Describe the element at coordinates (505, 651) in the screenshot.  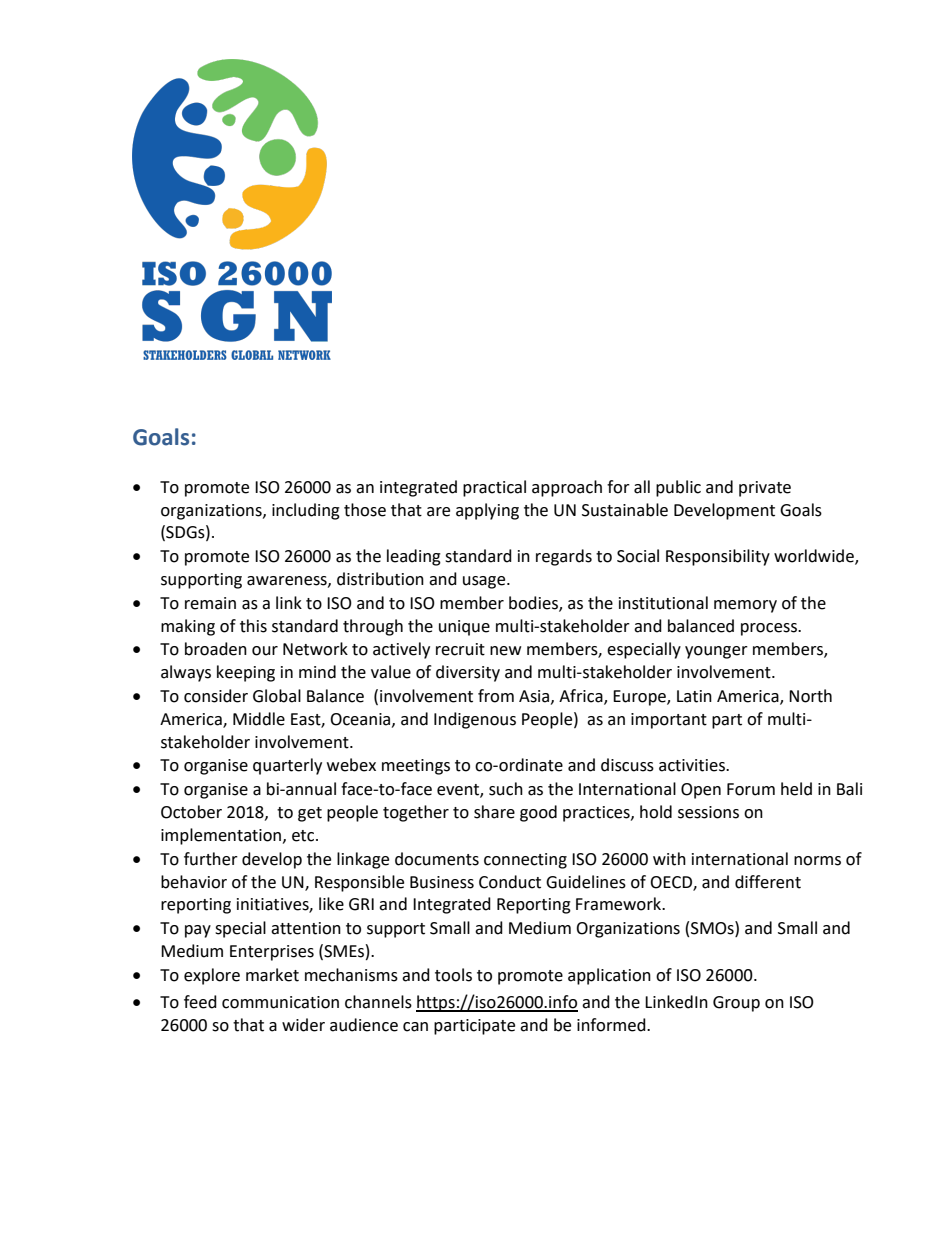
I see `new` at that location.
